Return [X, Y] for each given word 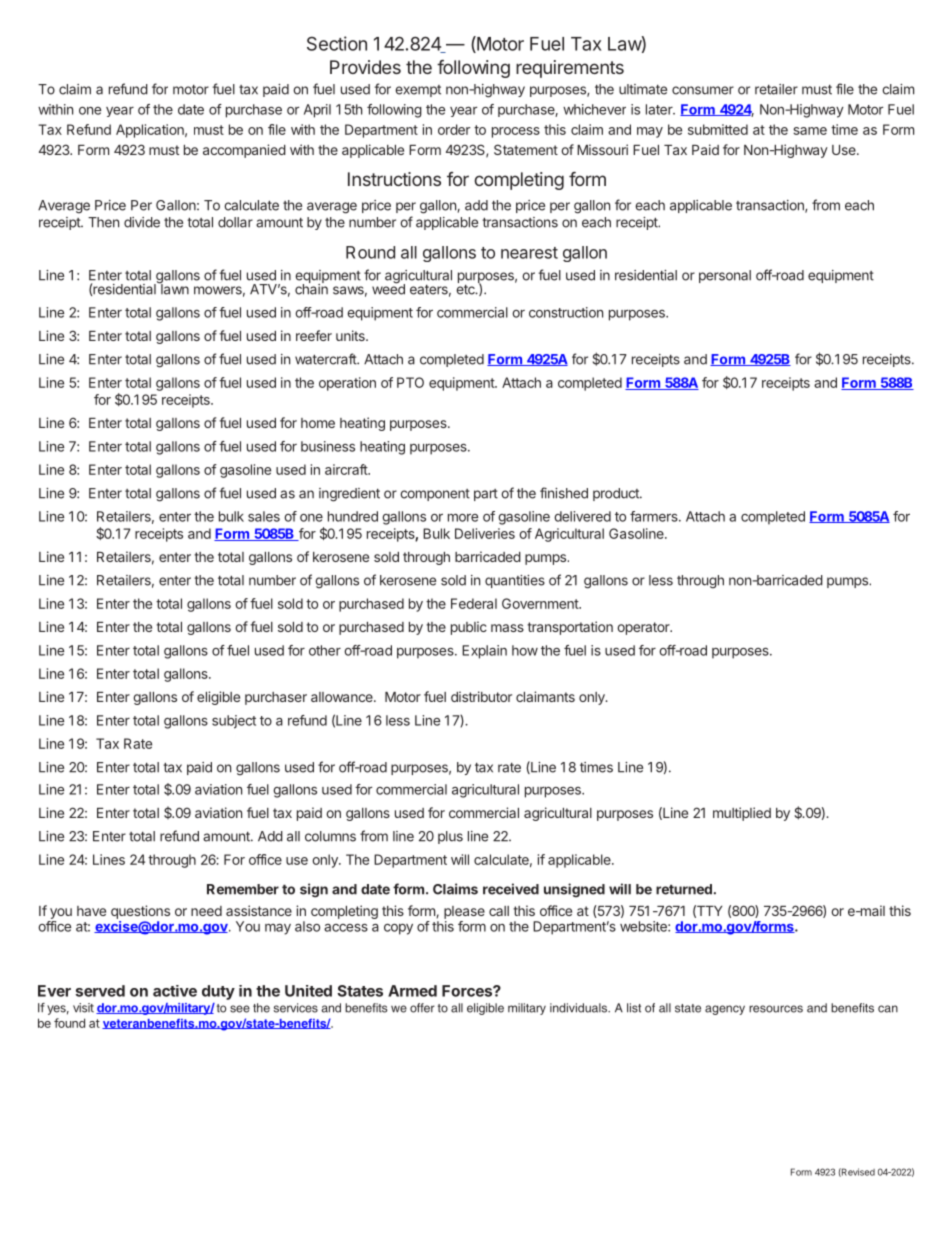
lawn [174, 288]
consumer [703, 90]
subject [234, 722]
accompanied [244, 151]
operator [644, 628]
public [469, 628]
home [318, 423]
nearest [529, 253]
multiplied [742, 814]
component [435, 495]
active [175, 991]
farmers [655, 516]
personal [725, 276]
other [325, 650]
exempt [418, 91]
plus [450, 837]
